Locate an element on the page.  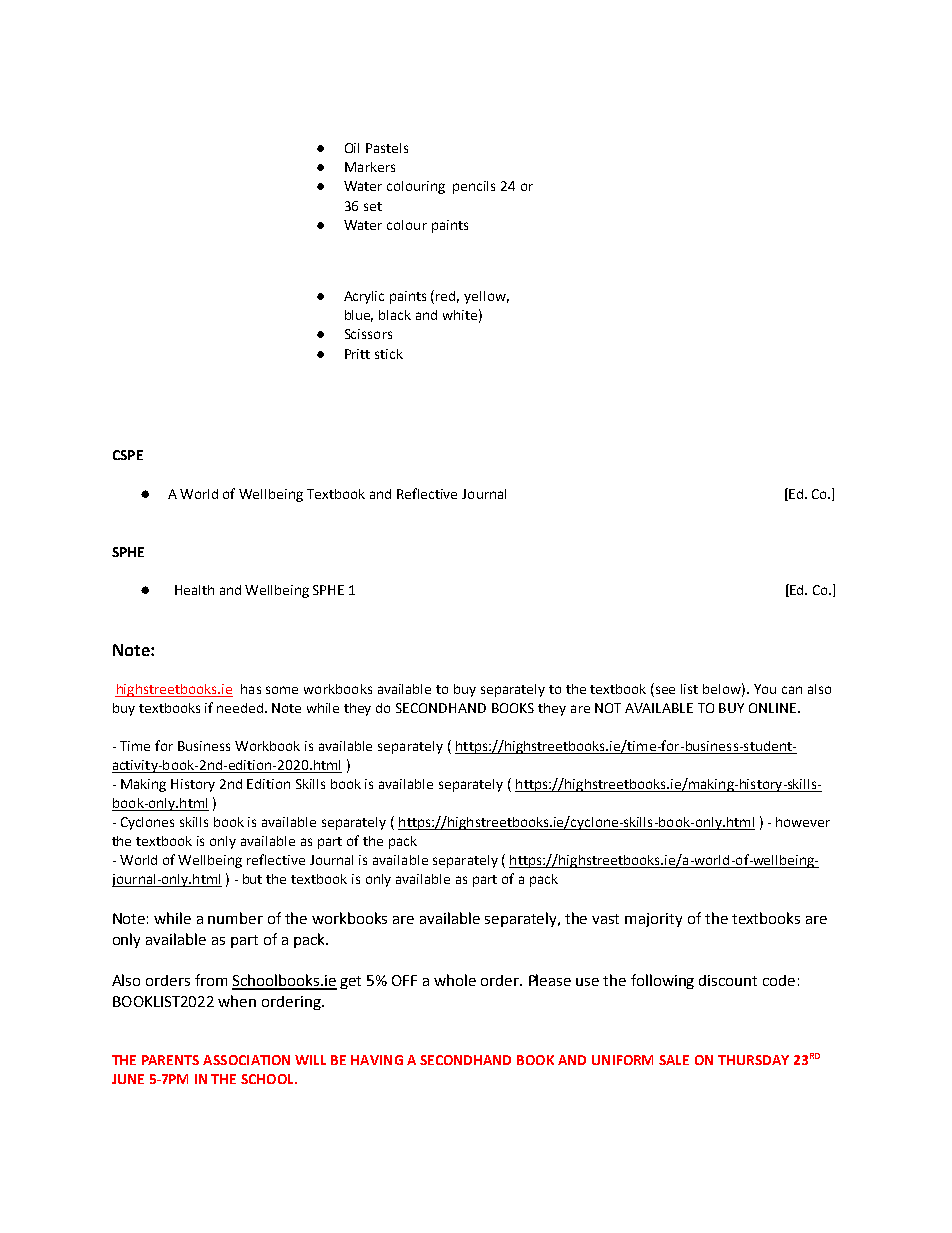
ONLINE is located at coordinates (774, 708).
